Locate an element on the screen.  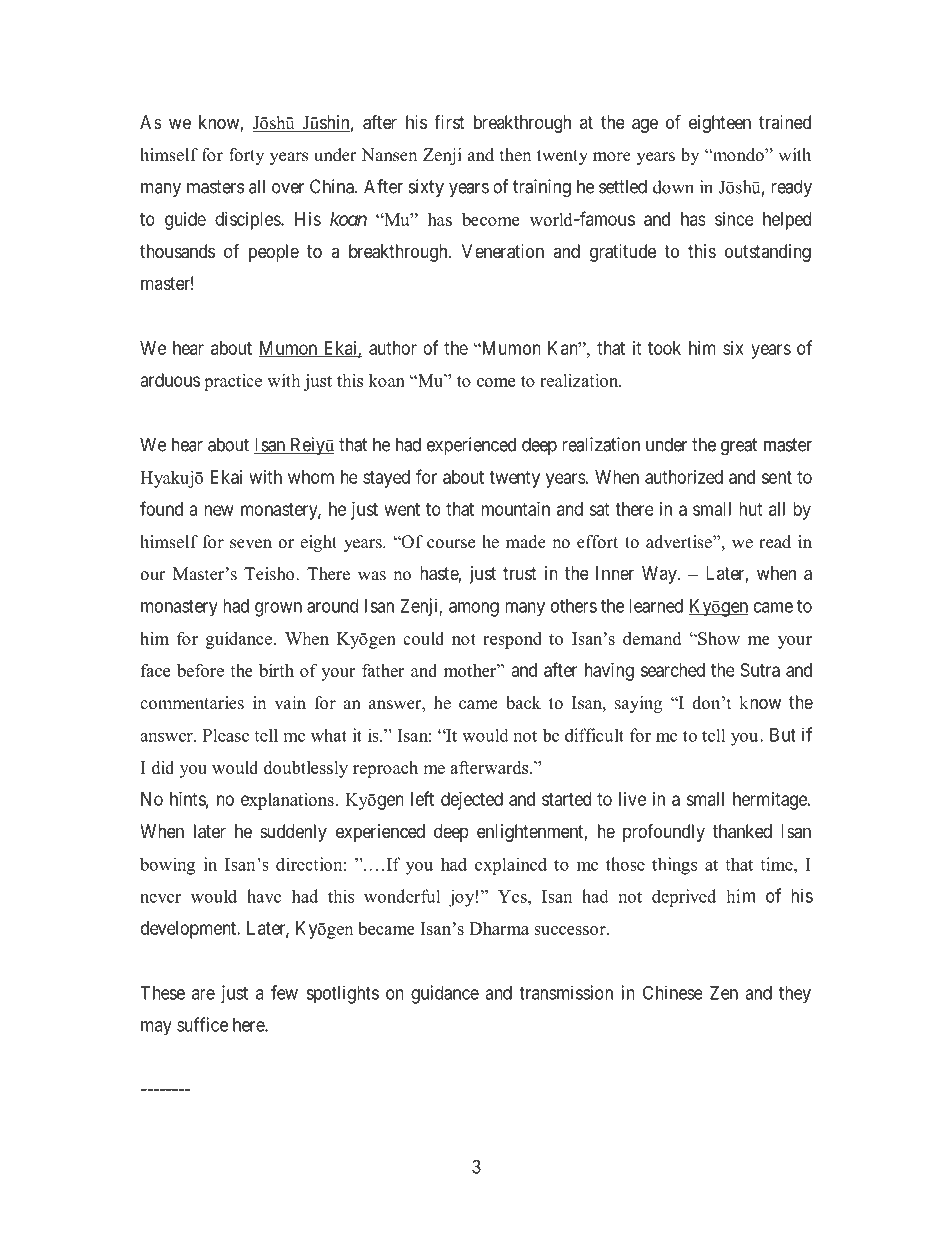
forty is located at coordinates (246, 156).
